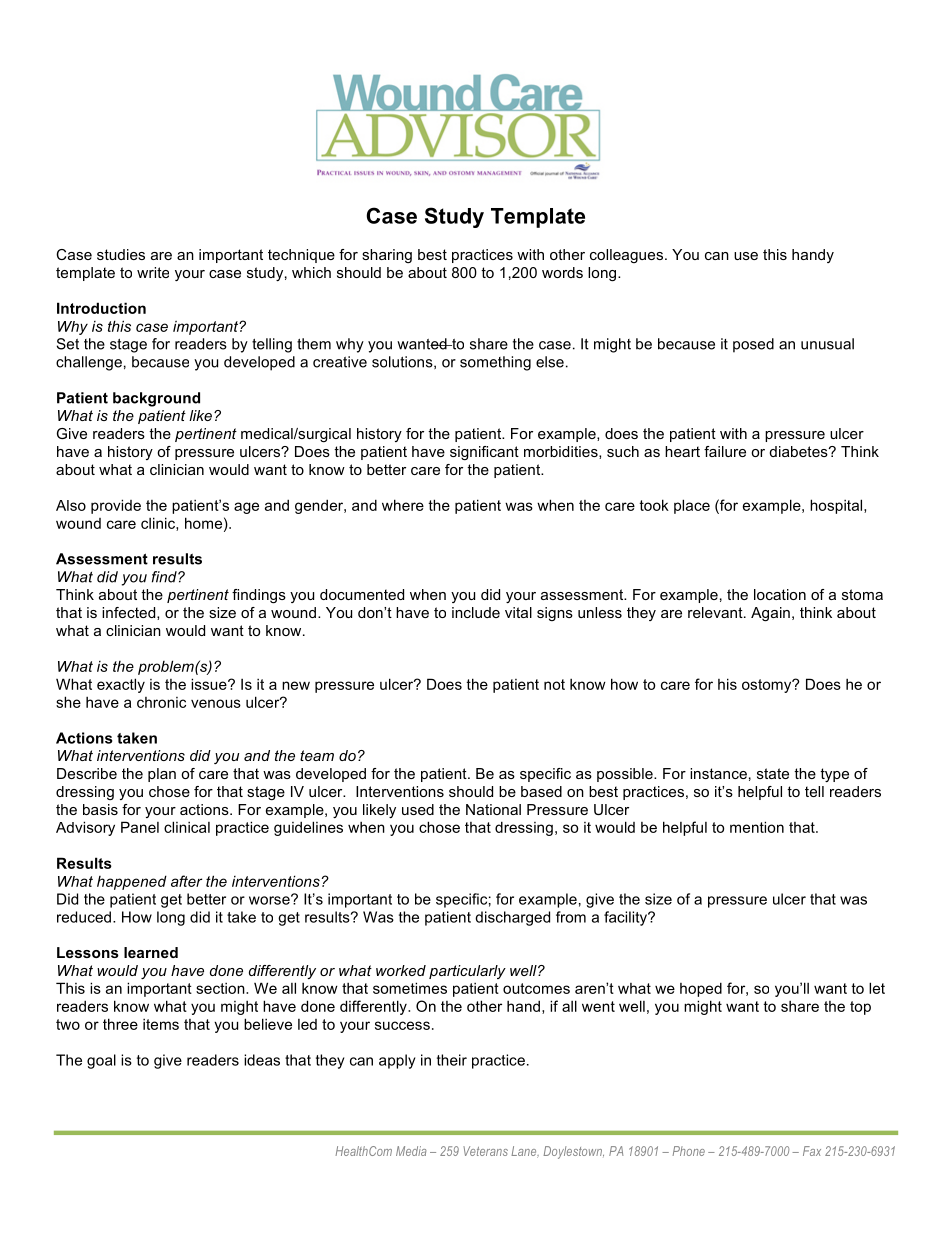 Image resolution: width=952 pixels, height=1233 pixels. Describe the element at coordinates (485, 1151) in the screenshot. I see `Veterans` at that location.
